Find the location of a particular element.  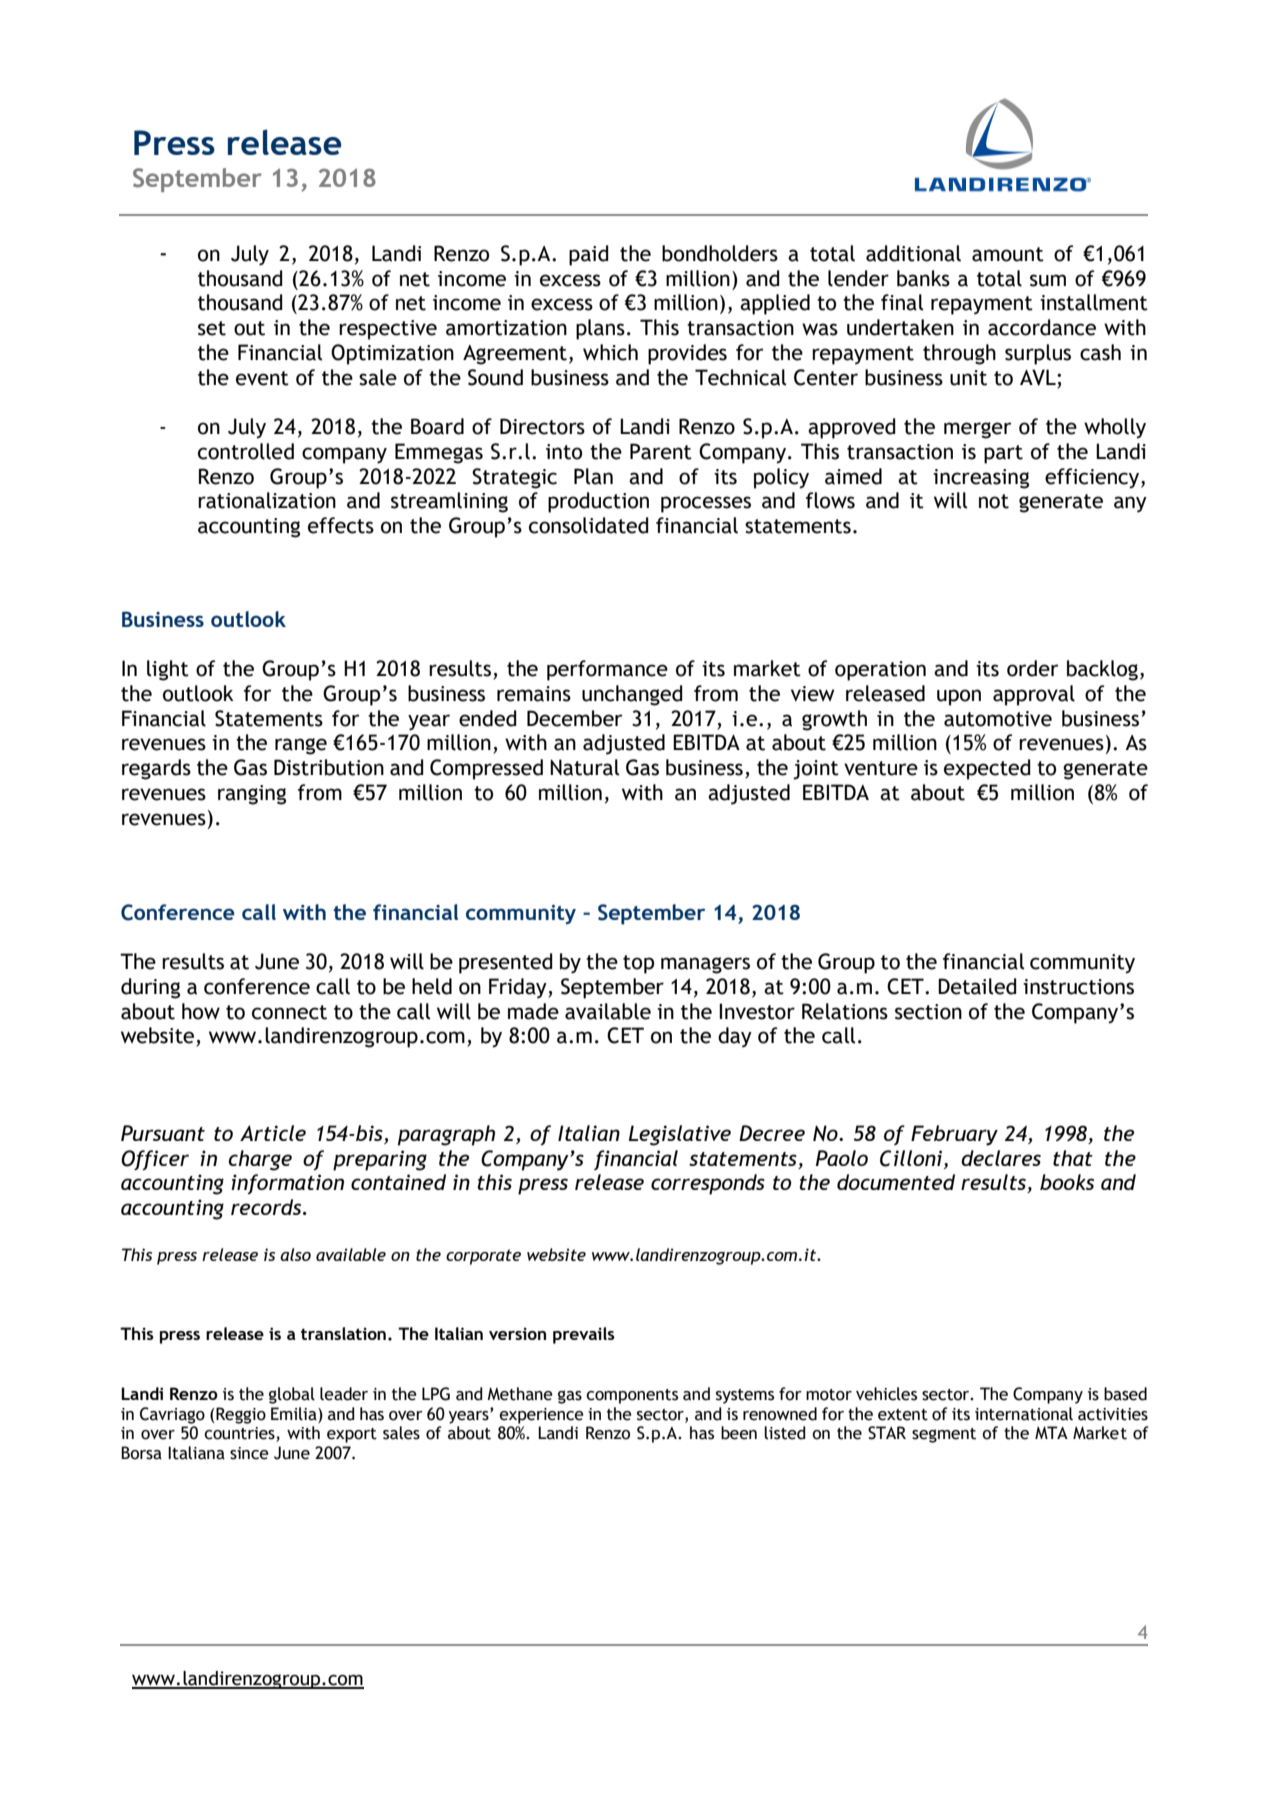

sum is located at coordinates (1048, 280).
